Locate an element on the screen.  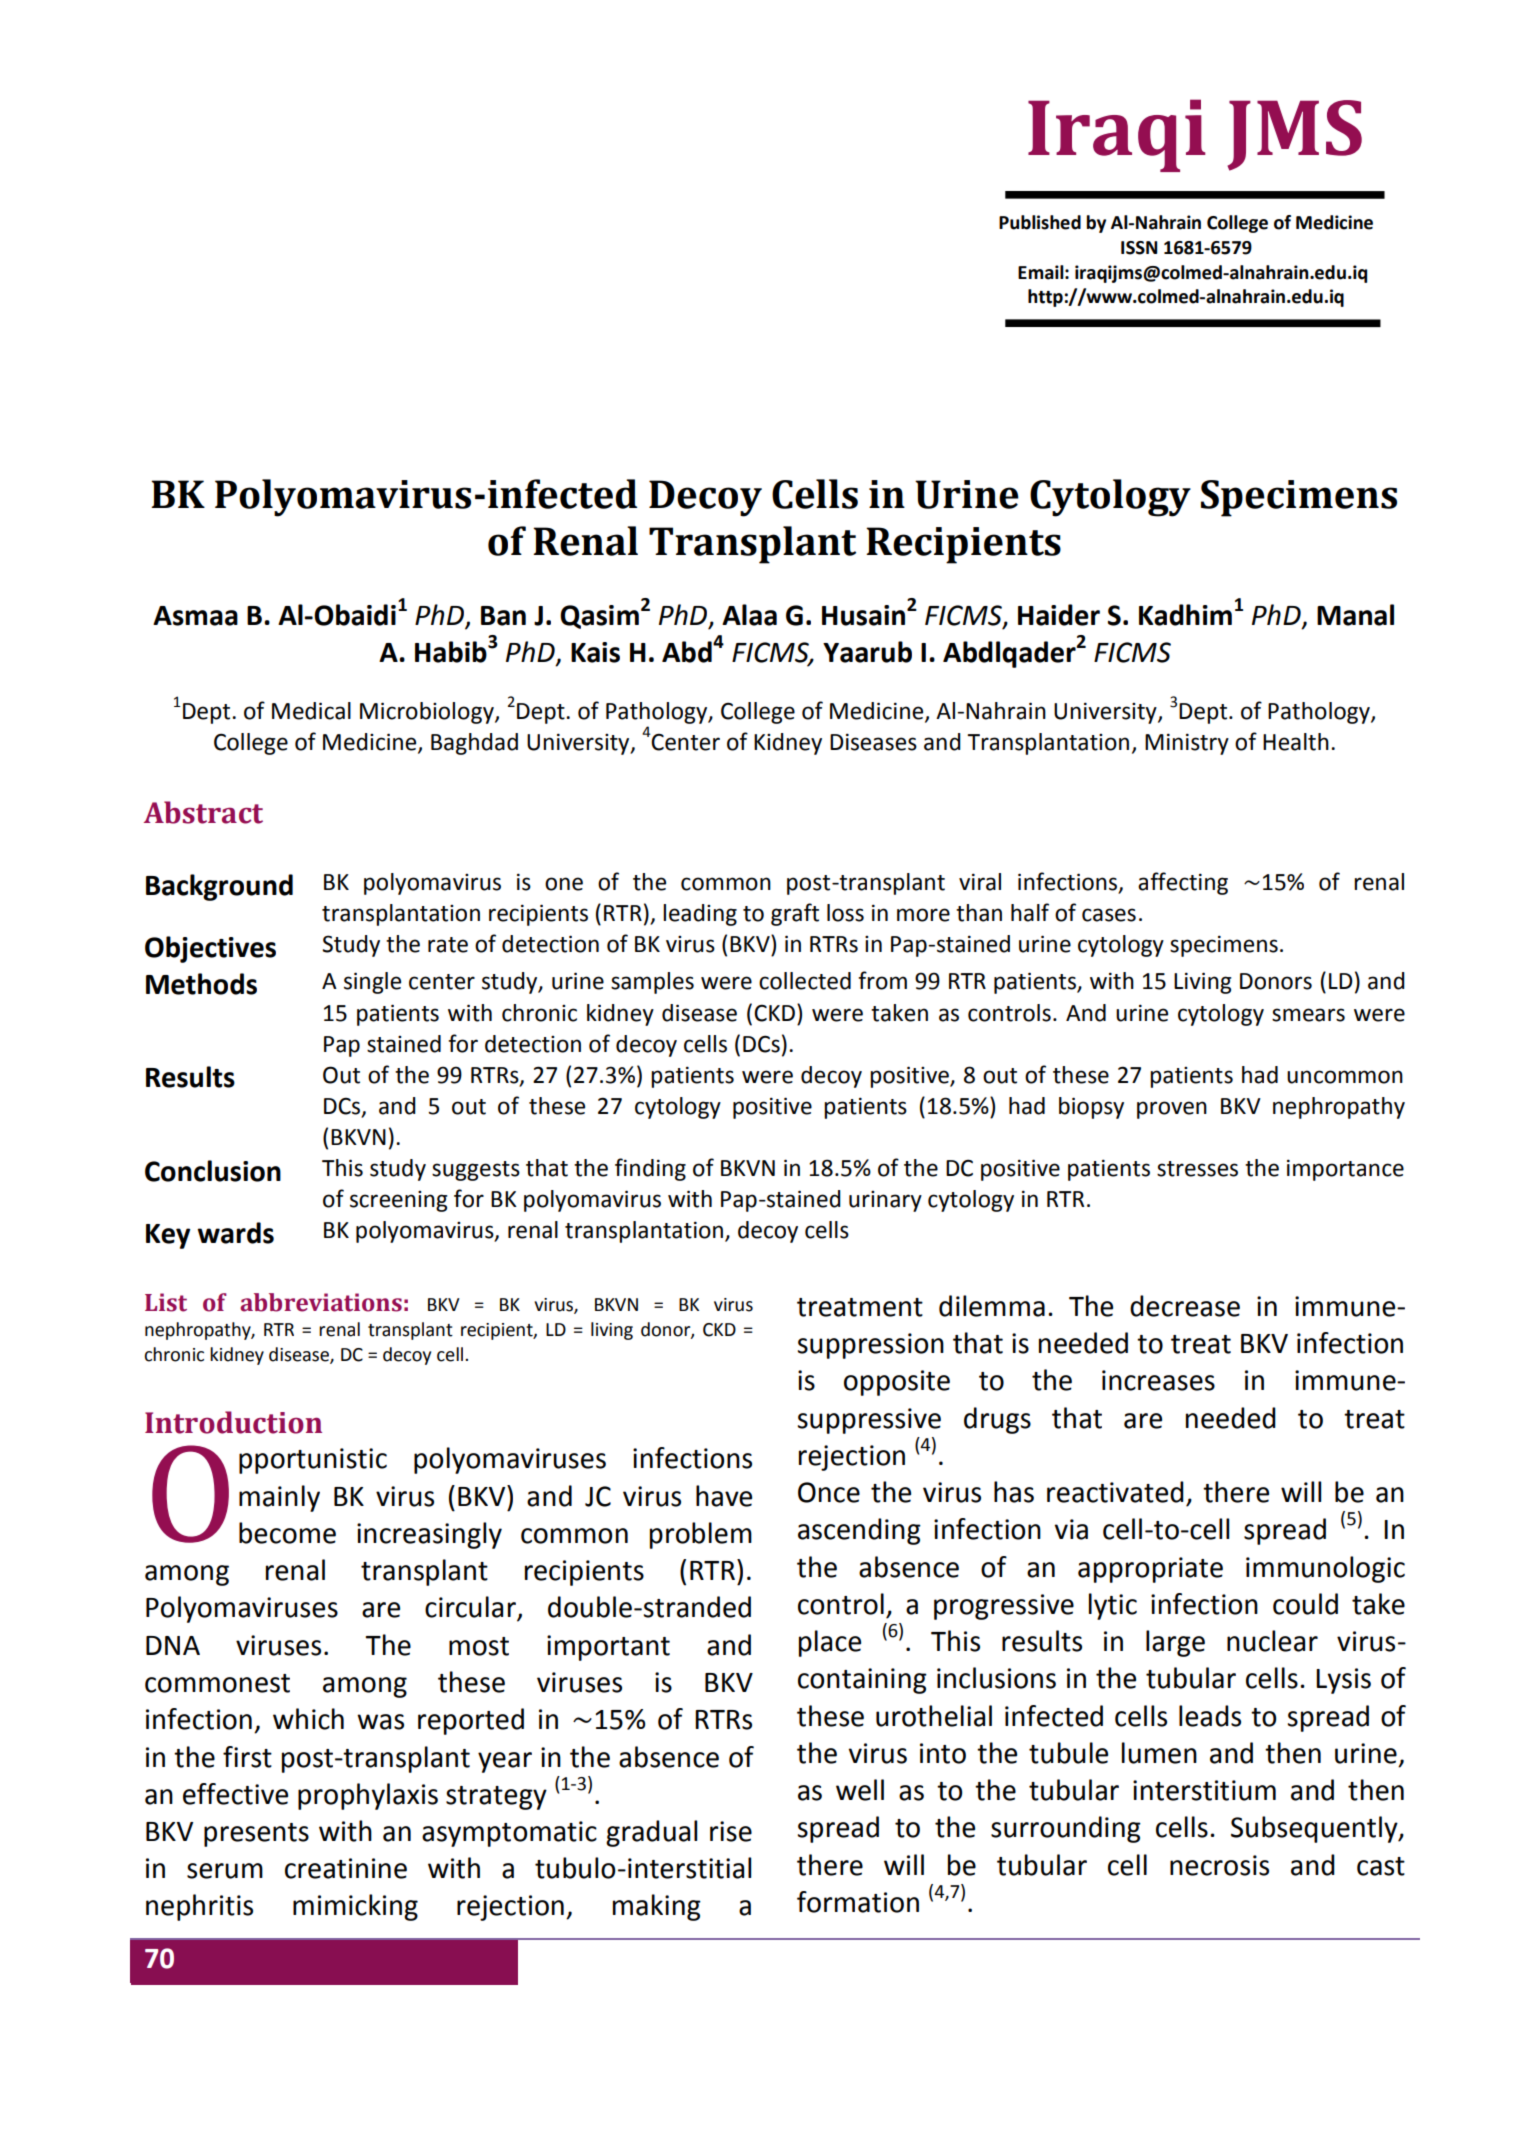
single is located at coordinates (372, 983).
